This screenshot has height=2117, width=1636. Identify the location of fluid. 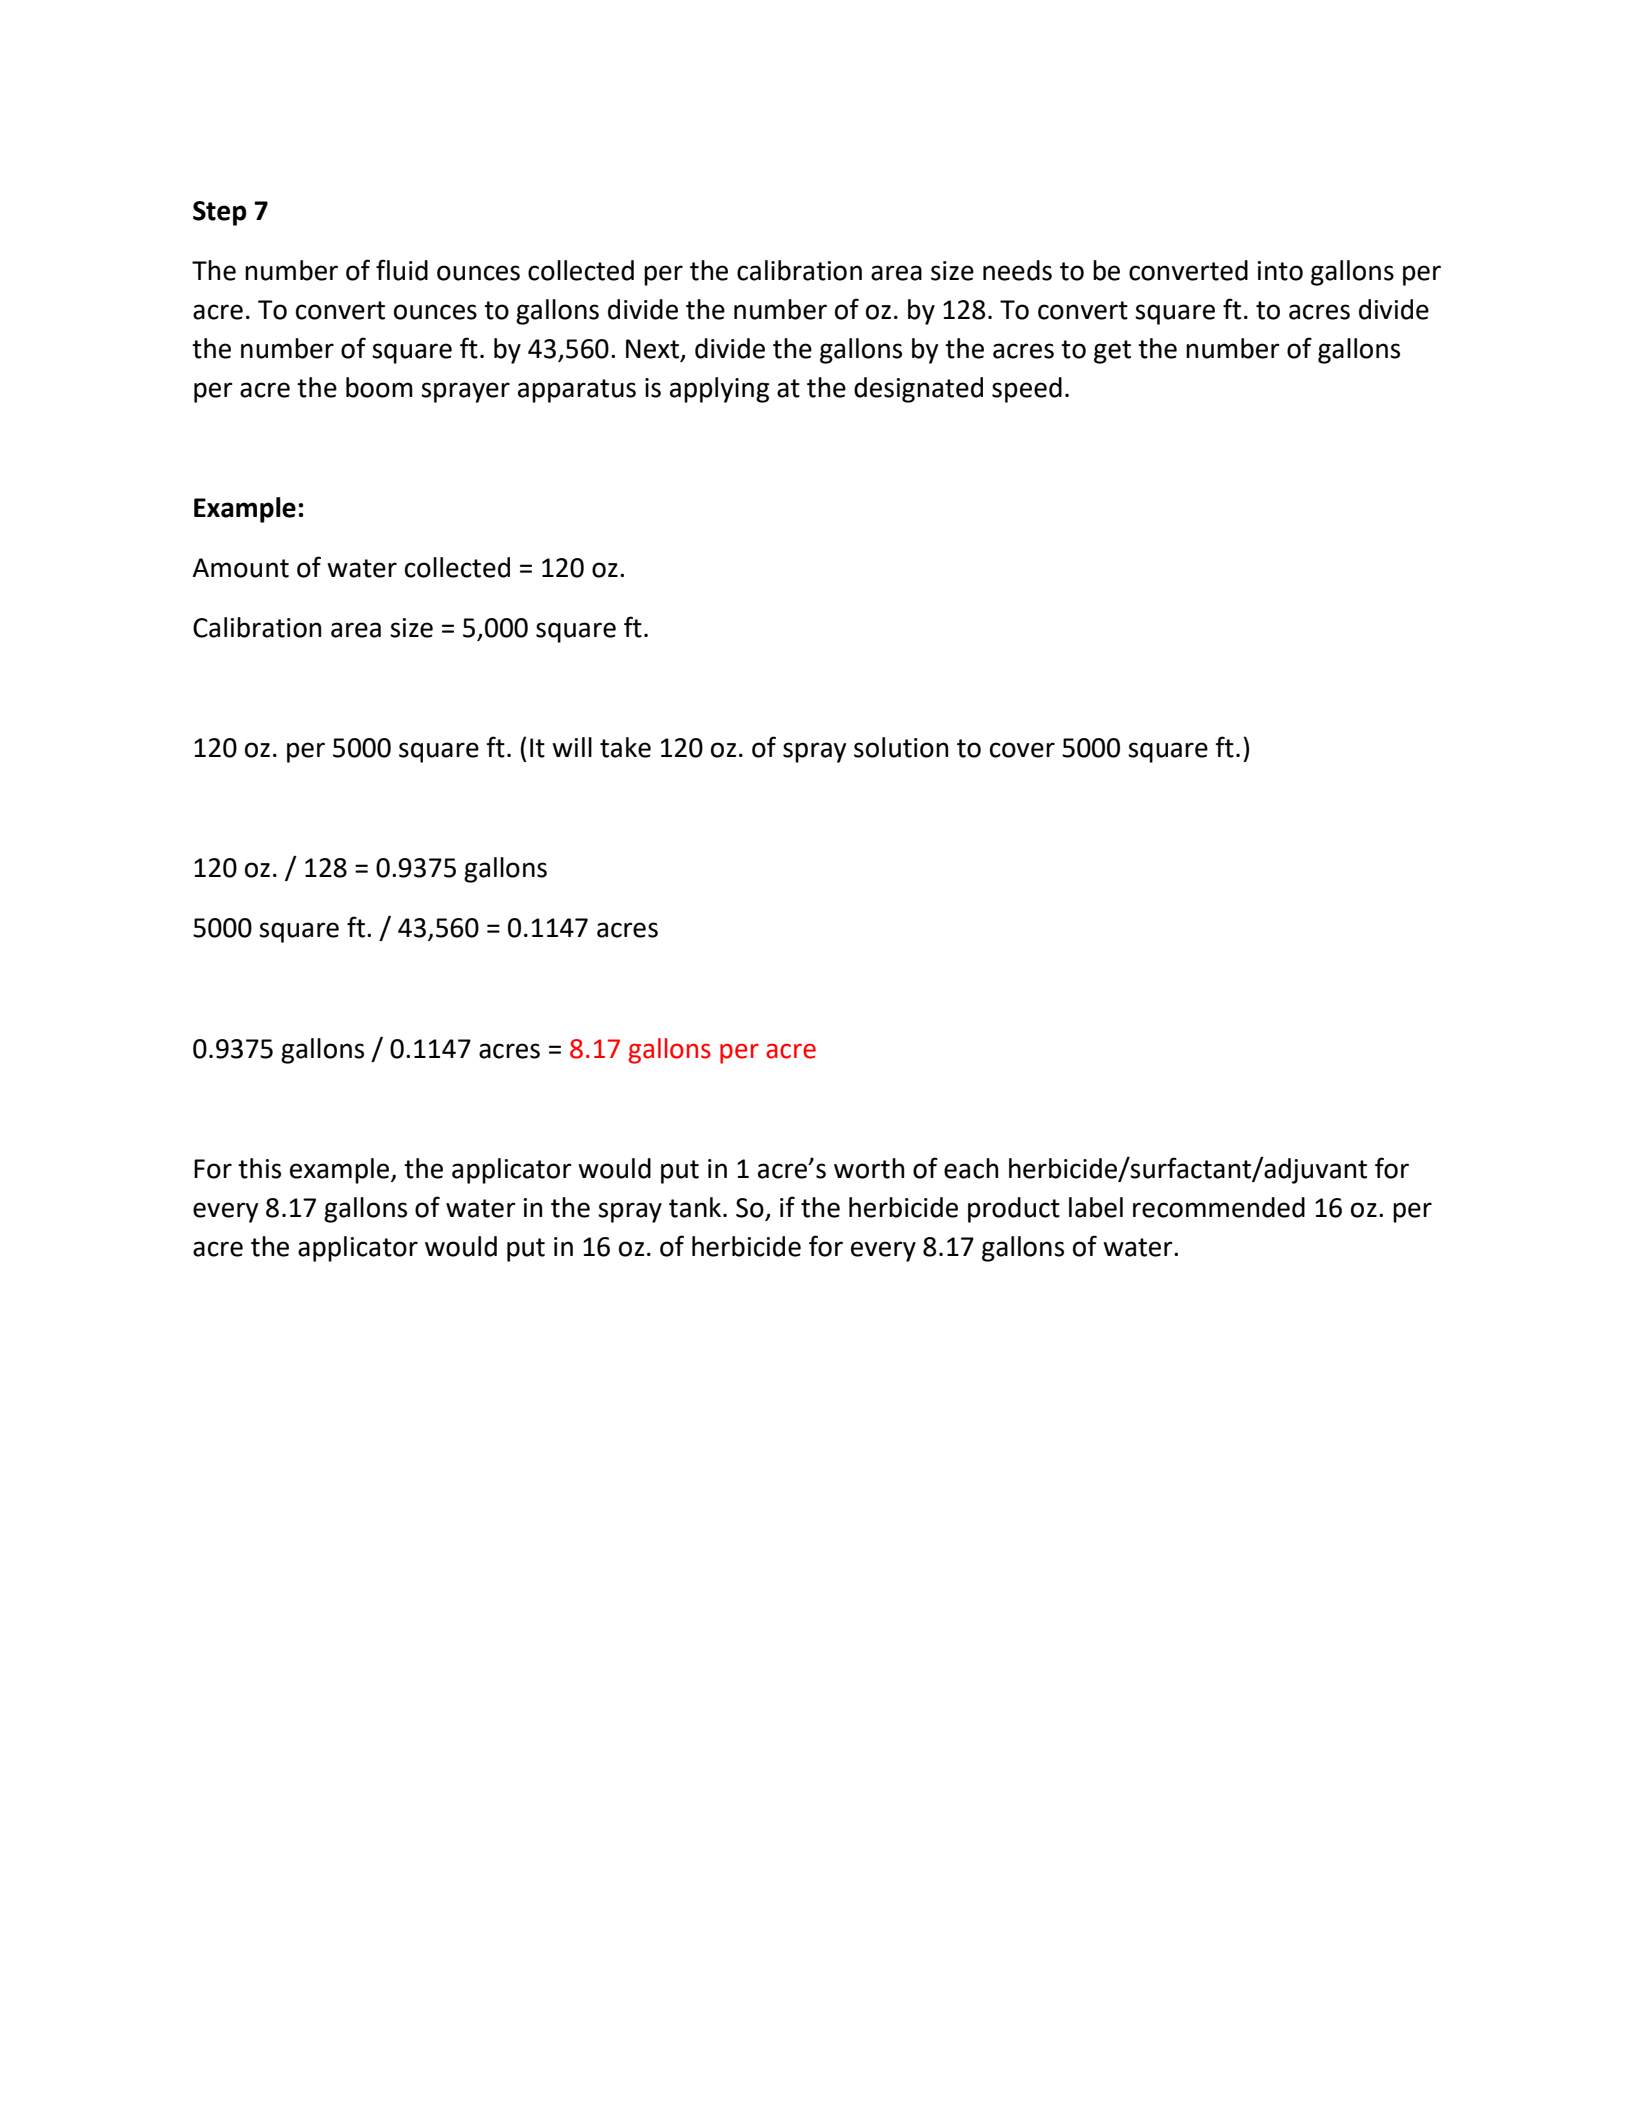
(402, 270).
